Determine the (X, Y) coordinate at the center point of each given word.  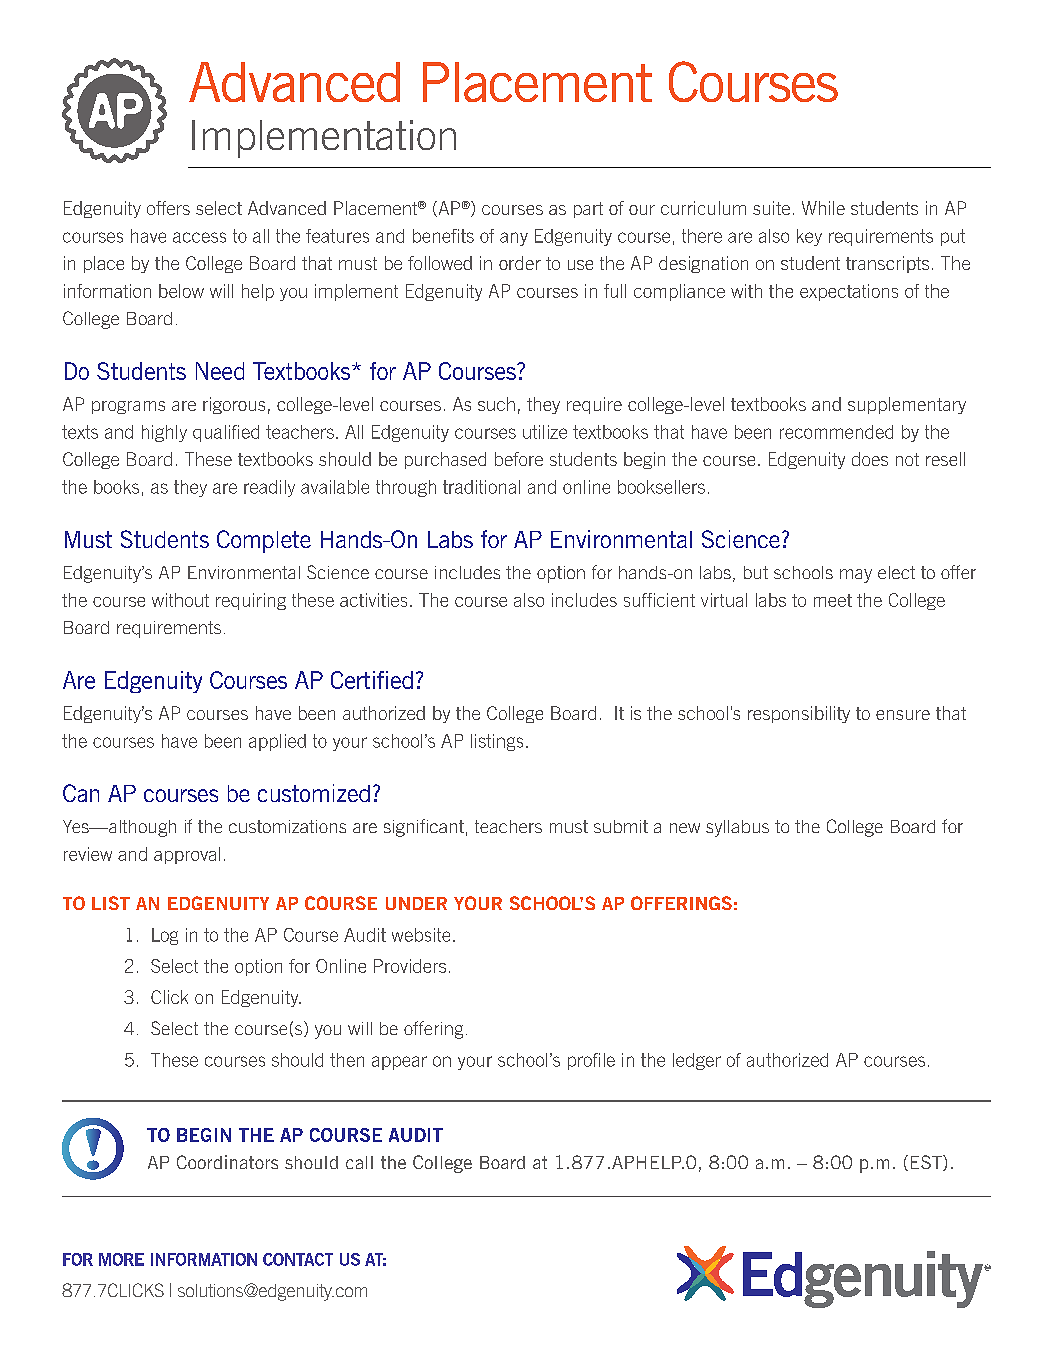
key (809, 237)
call (359, 1162)
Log (165, 936)
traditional (481, 487)
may (856, 576)
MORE (121, 1259)
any (514, 239)
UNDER (416, 903)
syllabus (737, 828)
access (199, 237)
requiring (251, 601)
